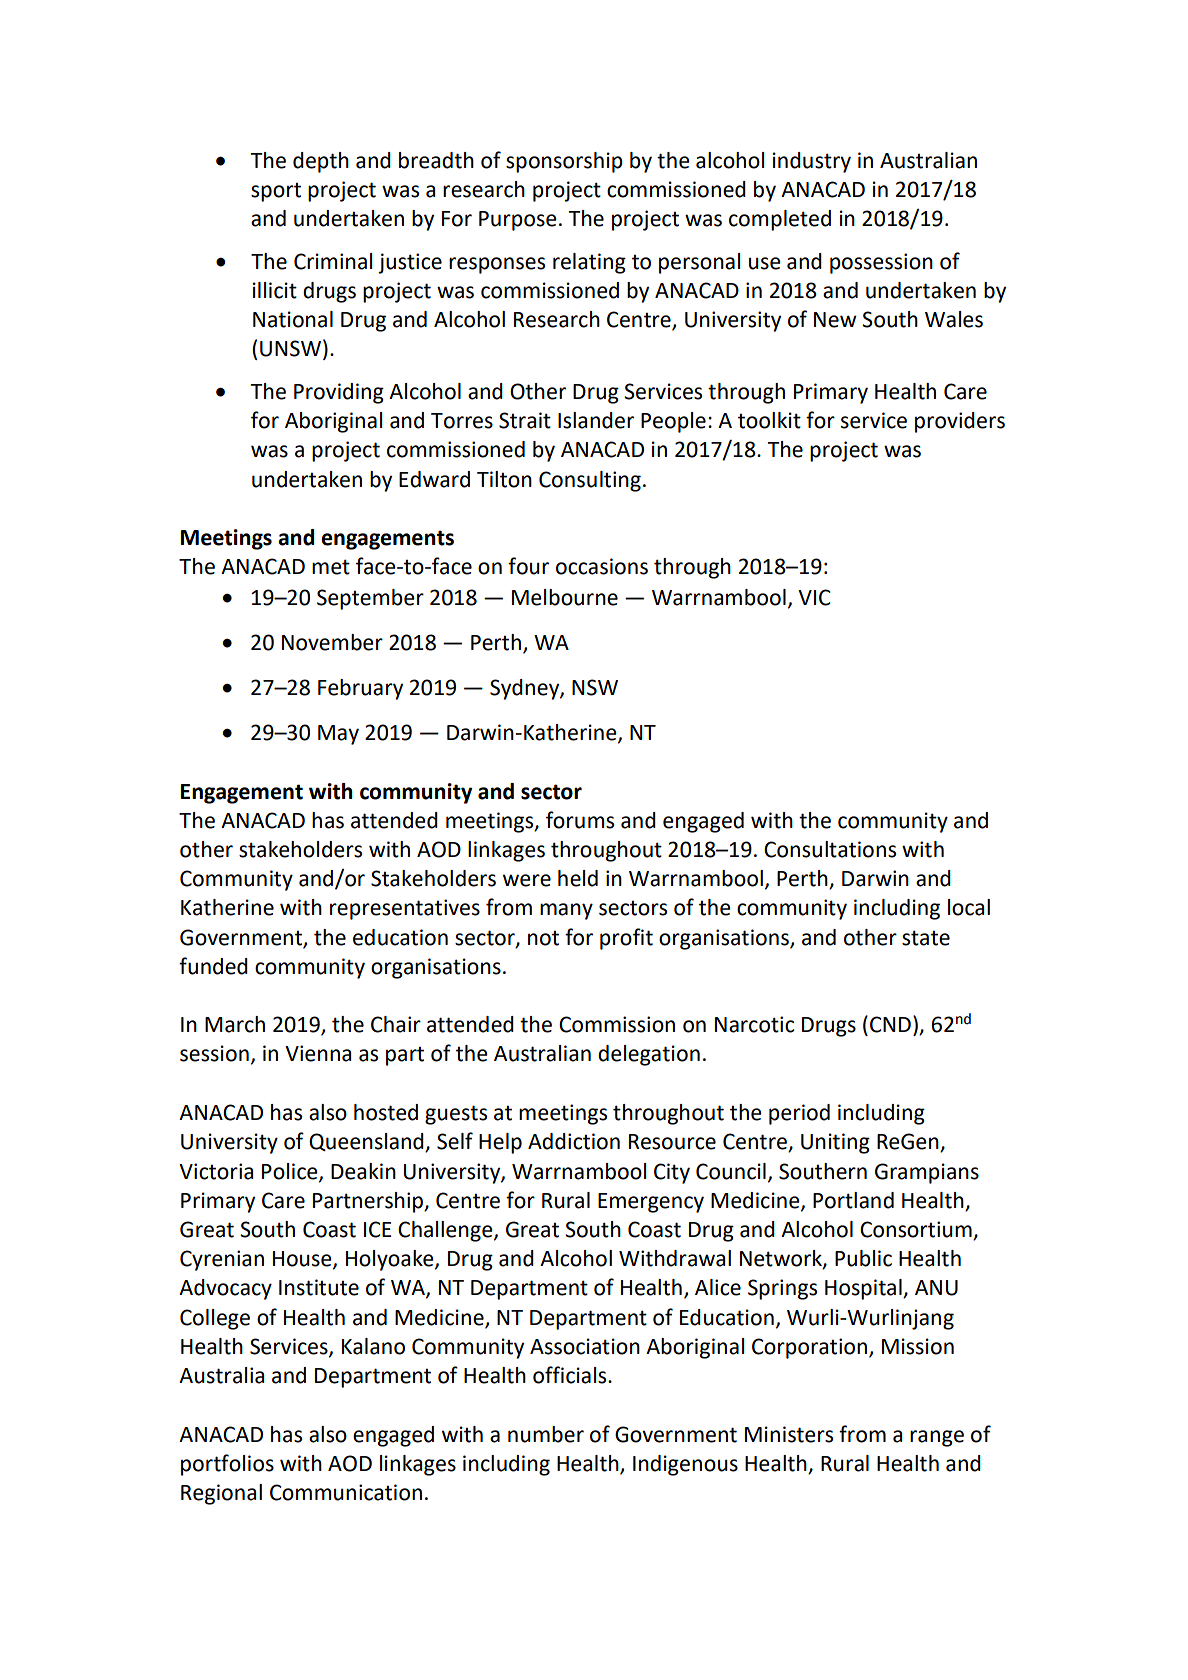  What do you see at coordinates (937, 1438) in the screenshot?
I see `range` at bounding box center [937, 1438].
